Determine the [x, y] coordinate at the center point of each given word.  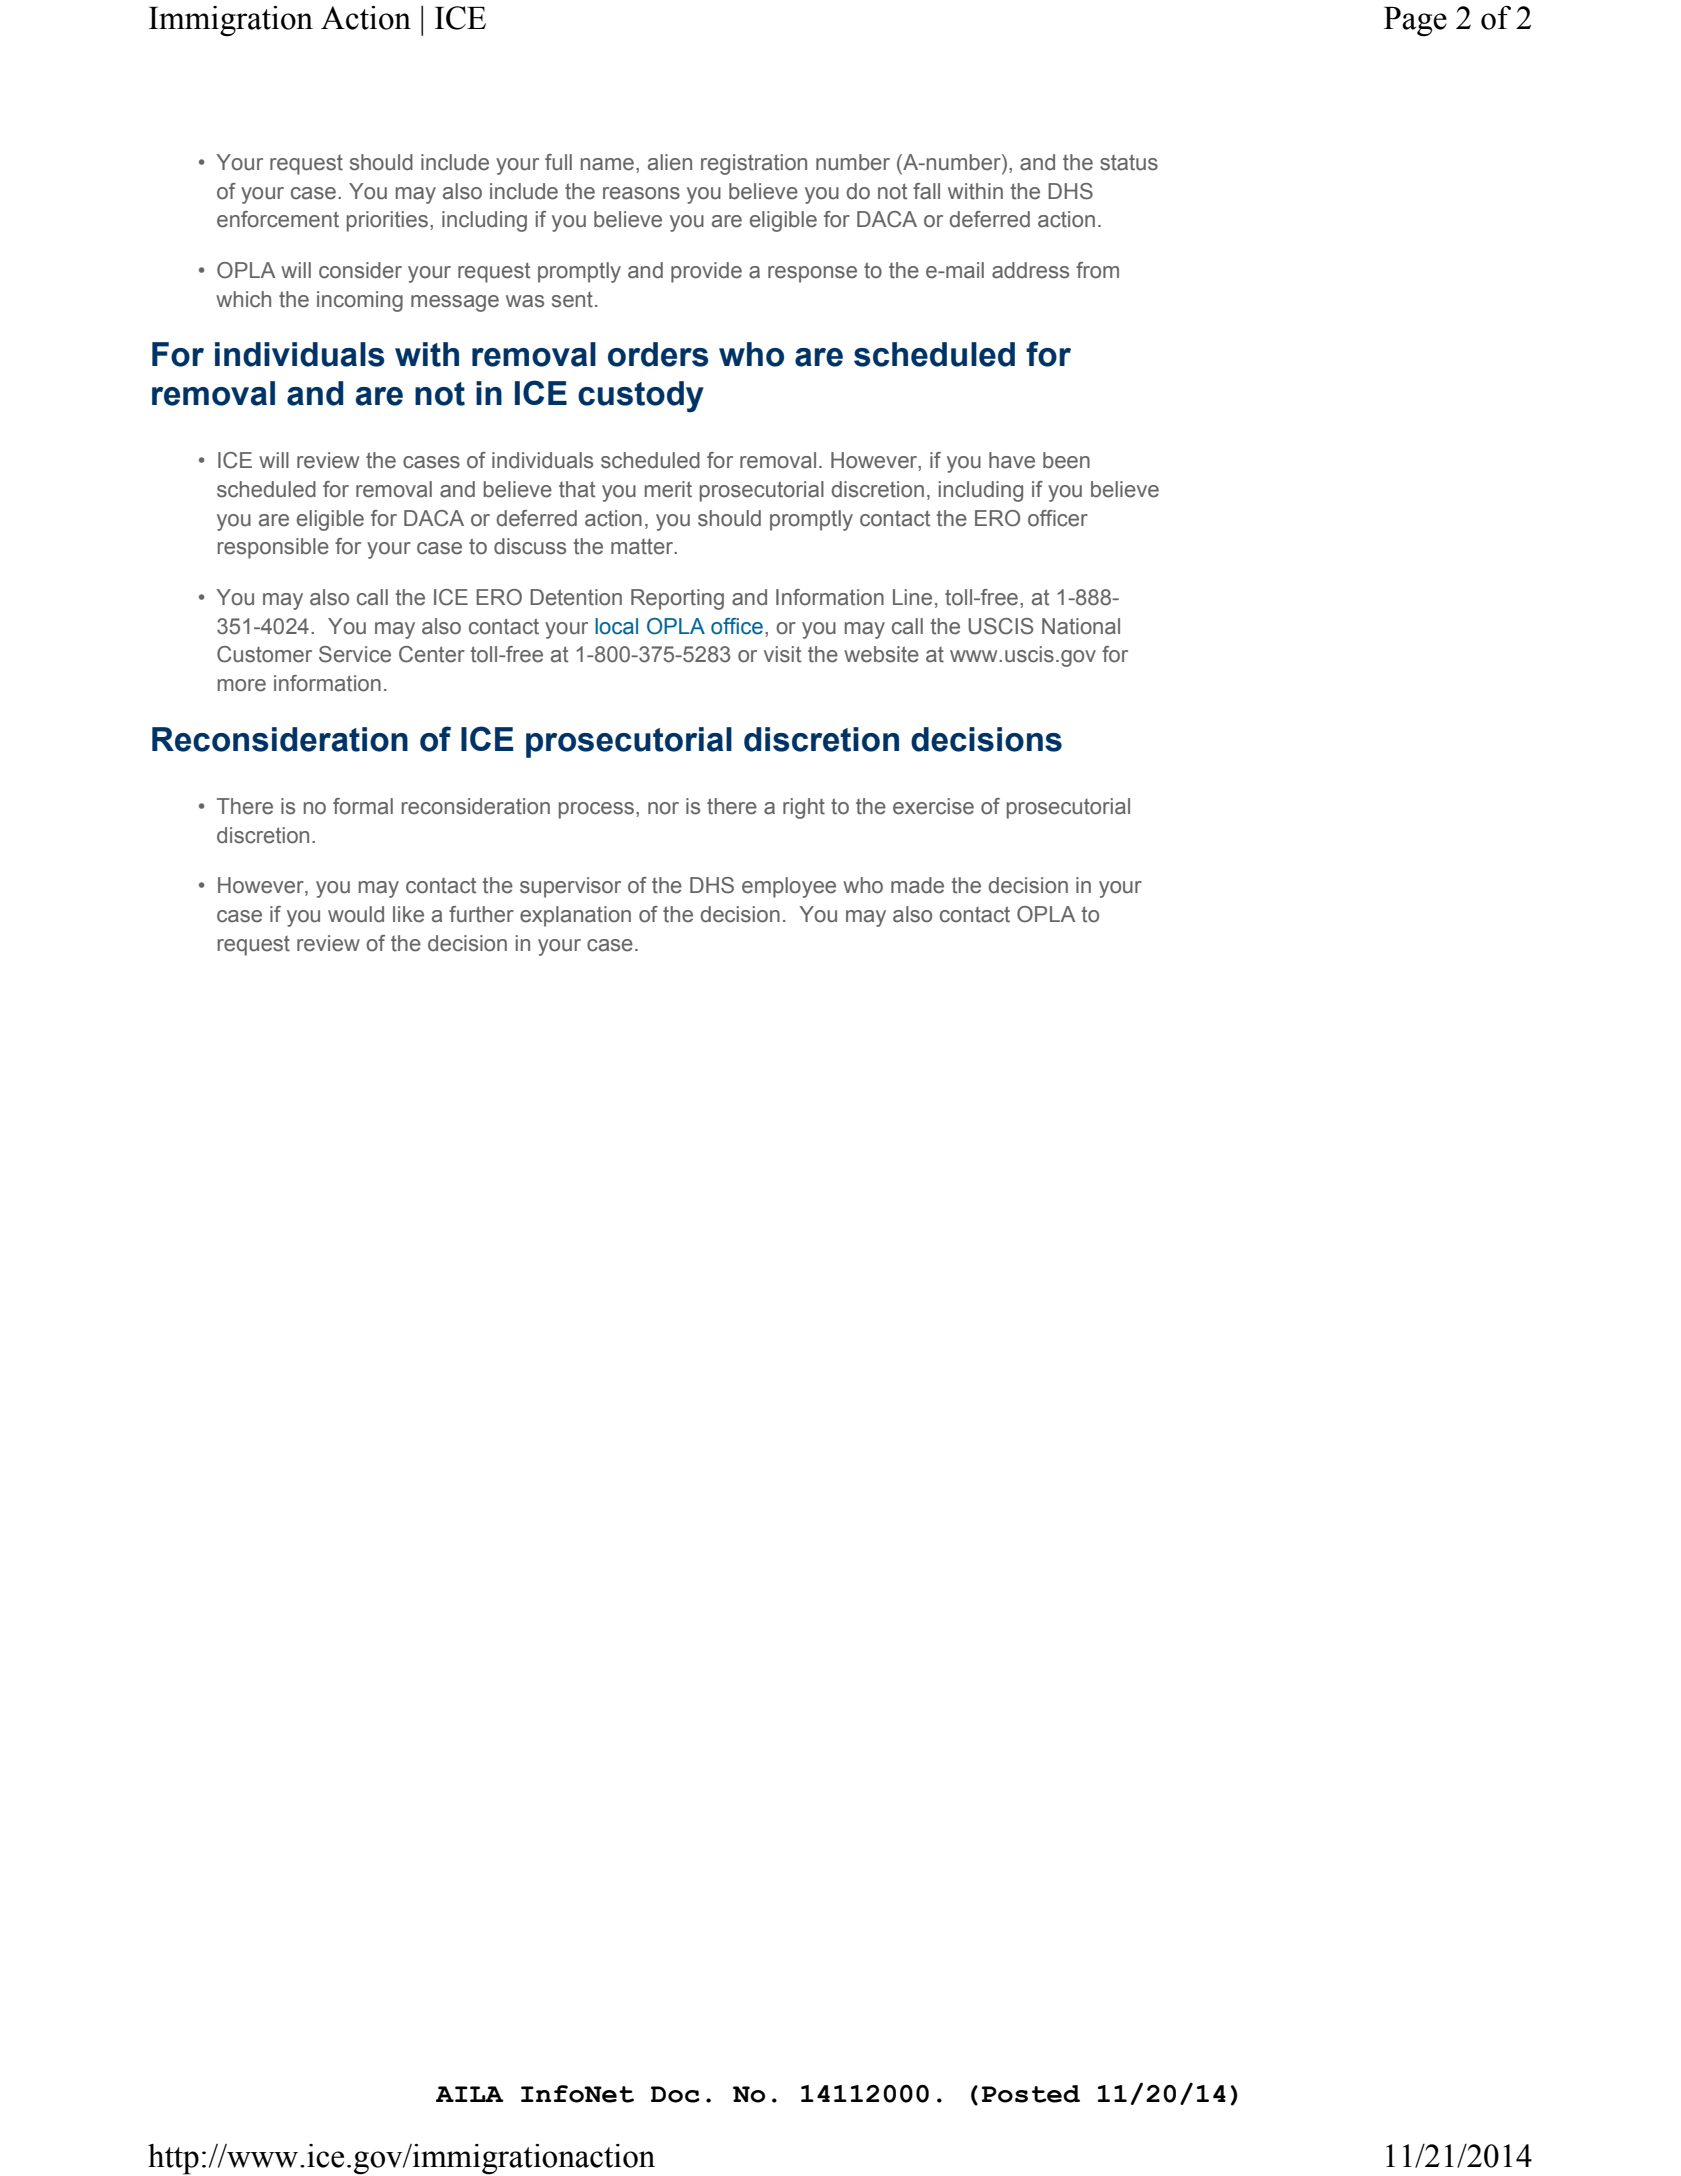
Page [1415, 22]
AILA [470, 2094]
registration [754, 164]
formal [363, 806]
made [917, 885]
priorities [389, 221]
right [804, 808]
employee [789, 887]
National [1081, 626]
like [408, 914]
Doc [675, 2094]
